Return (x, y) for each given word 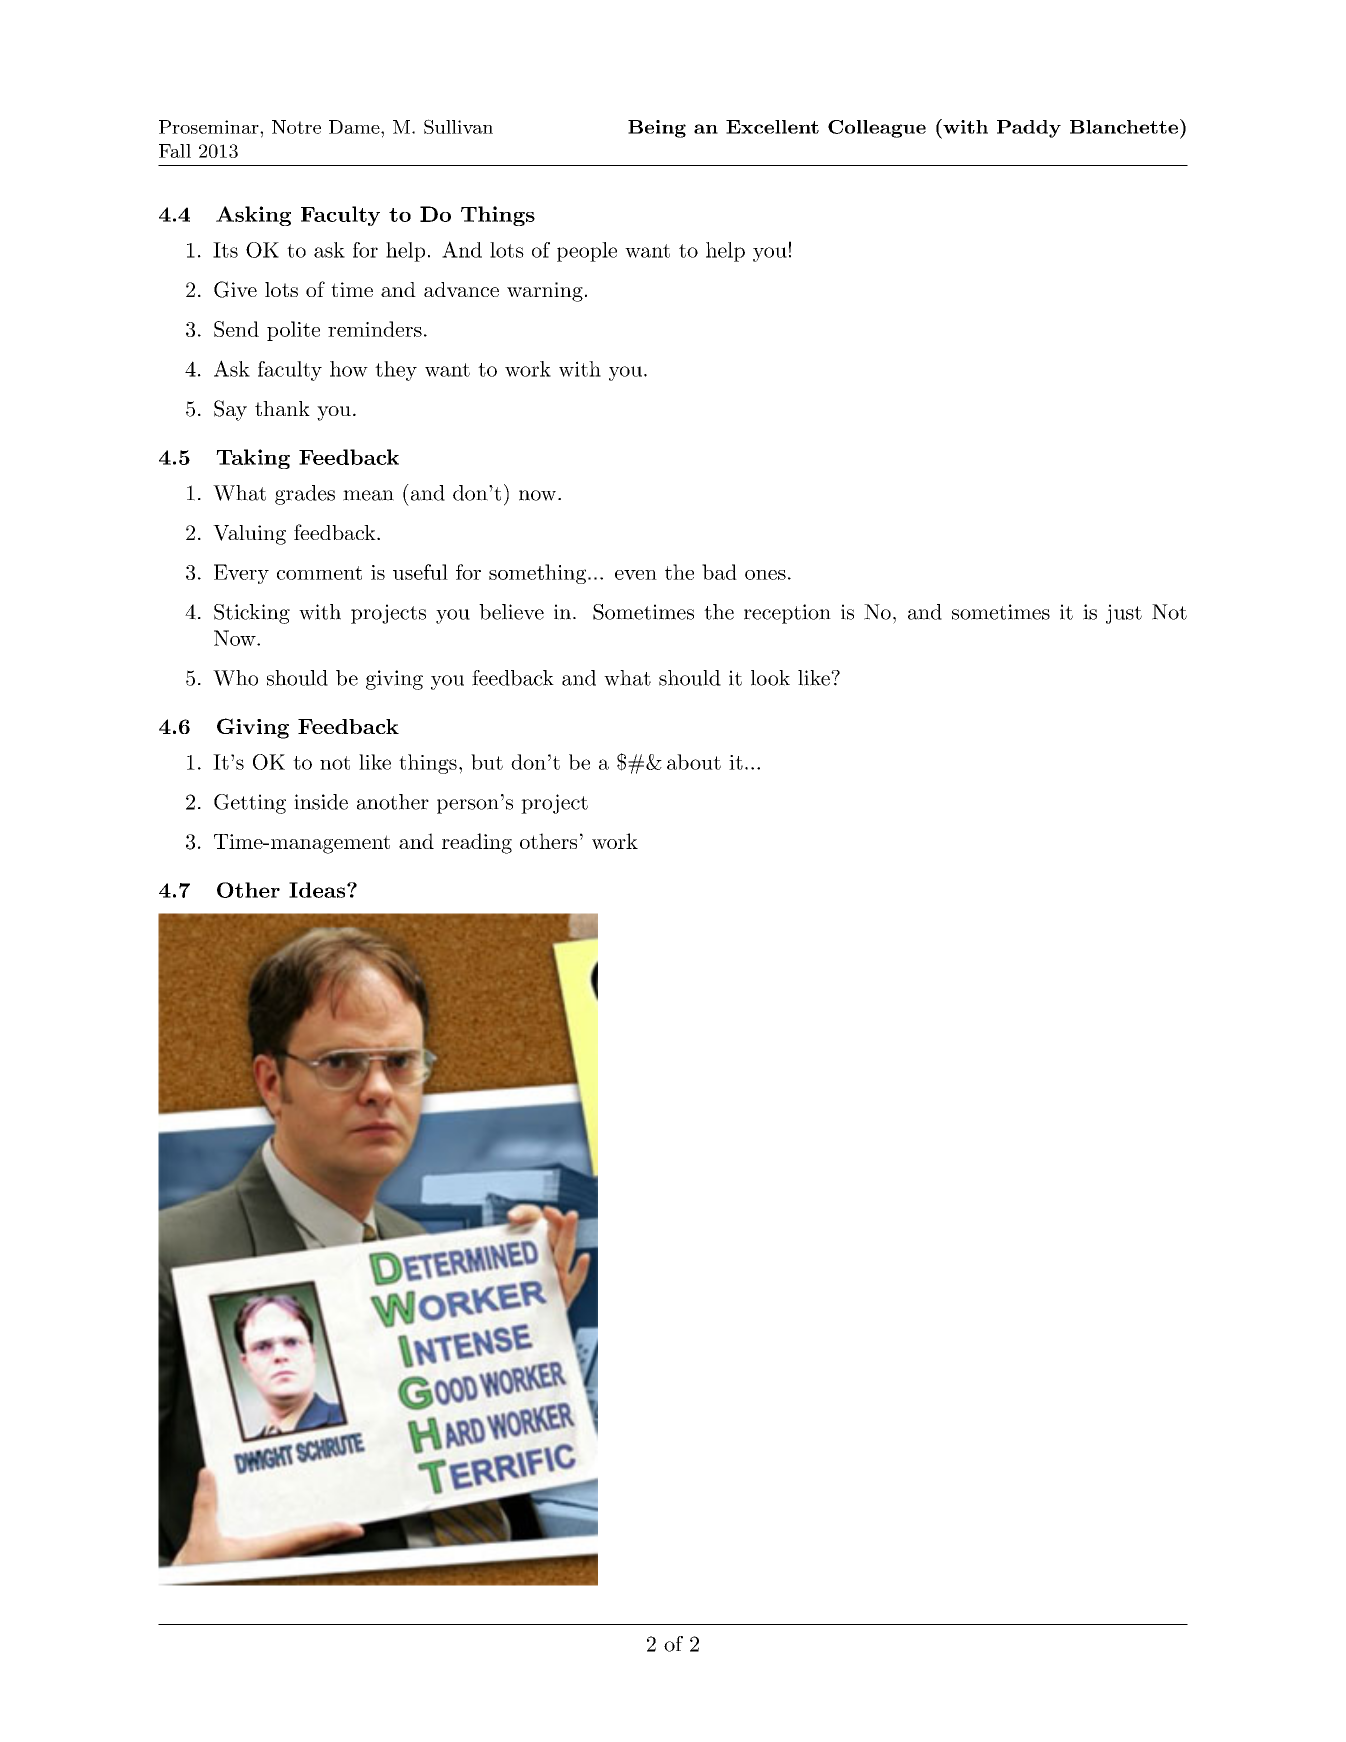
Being (657, 129)
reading (477, 843)
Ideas (318, 890)
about (694, 762)
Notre (296, 127)
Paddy (1029, 129)
